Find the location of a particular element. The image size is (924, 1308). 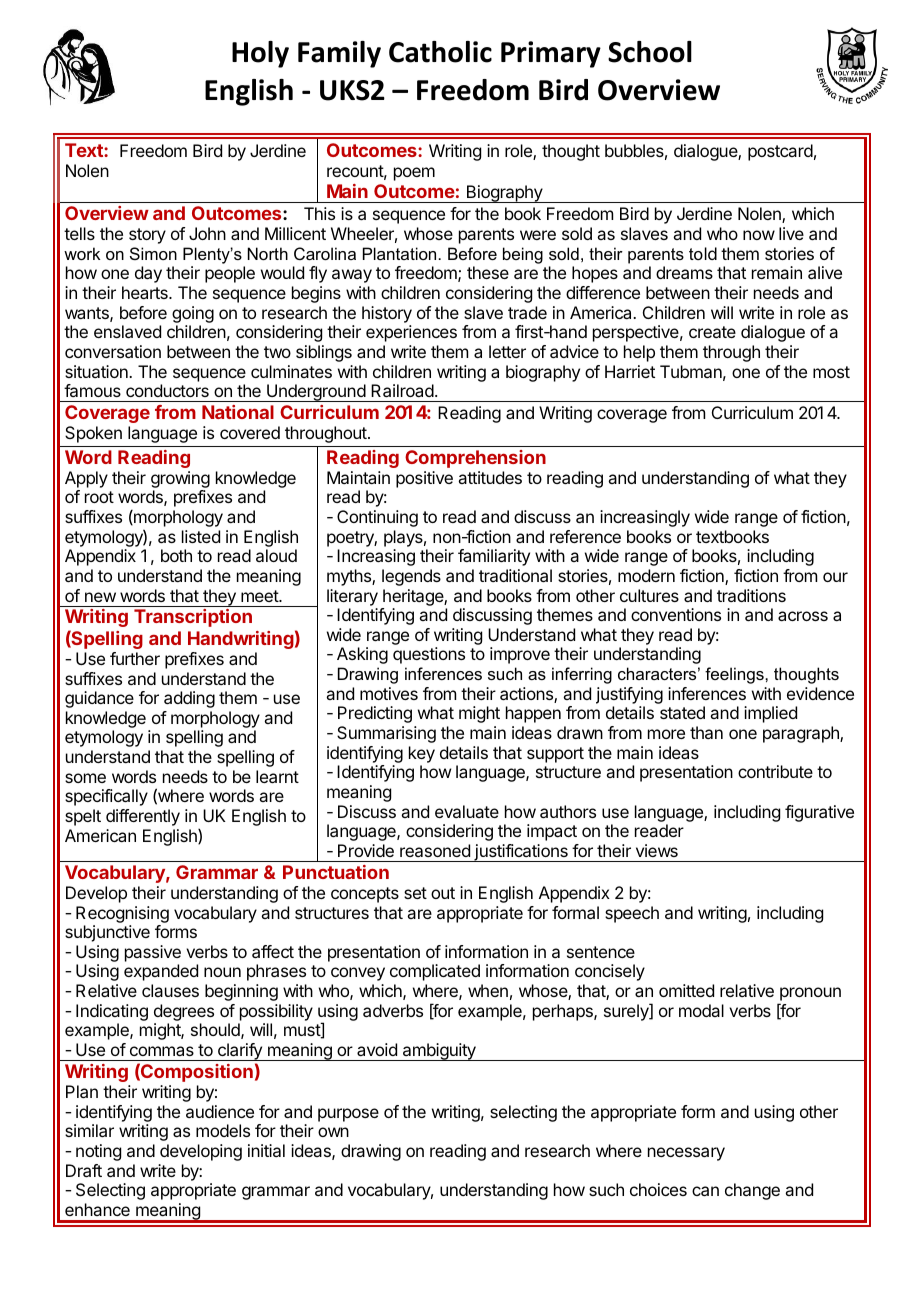

further is located at coordinates (135, 658).
